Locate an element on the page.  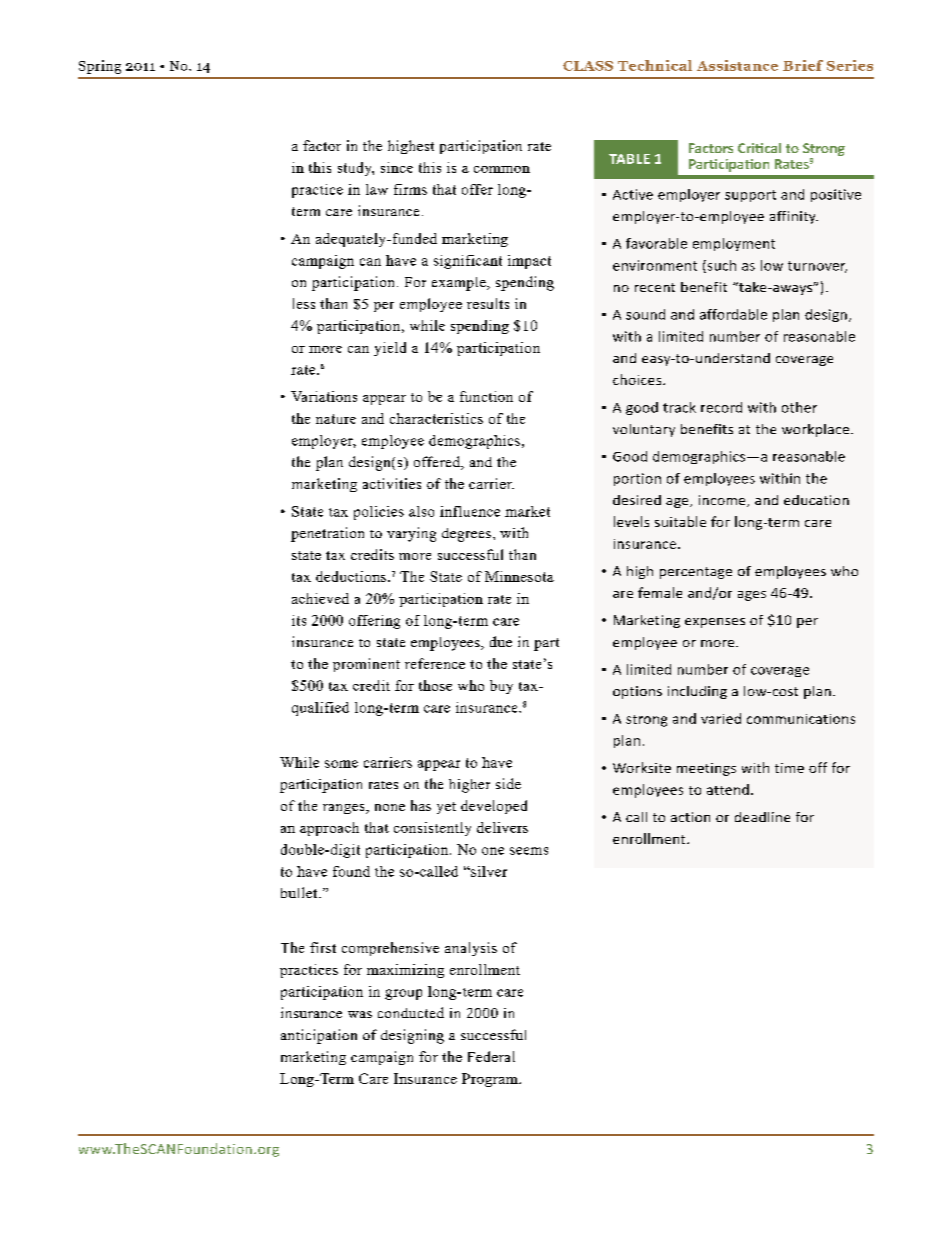
ages is located at coordinates (752, 596).
